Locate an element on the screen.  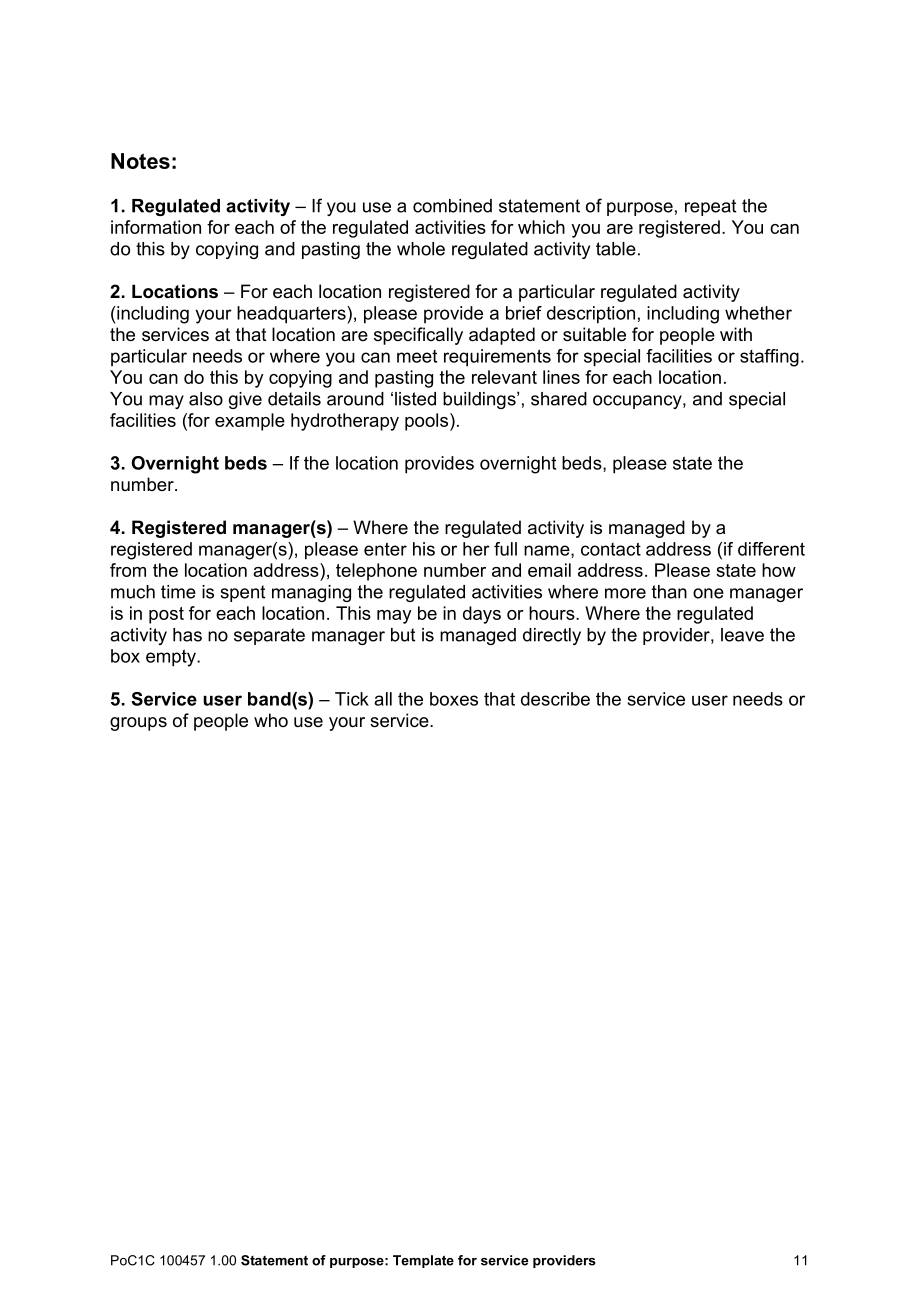
information is located at coordinates (156, 227).
